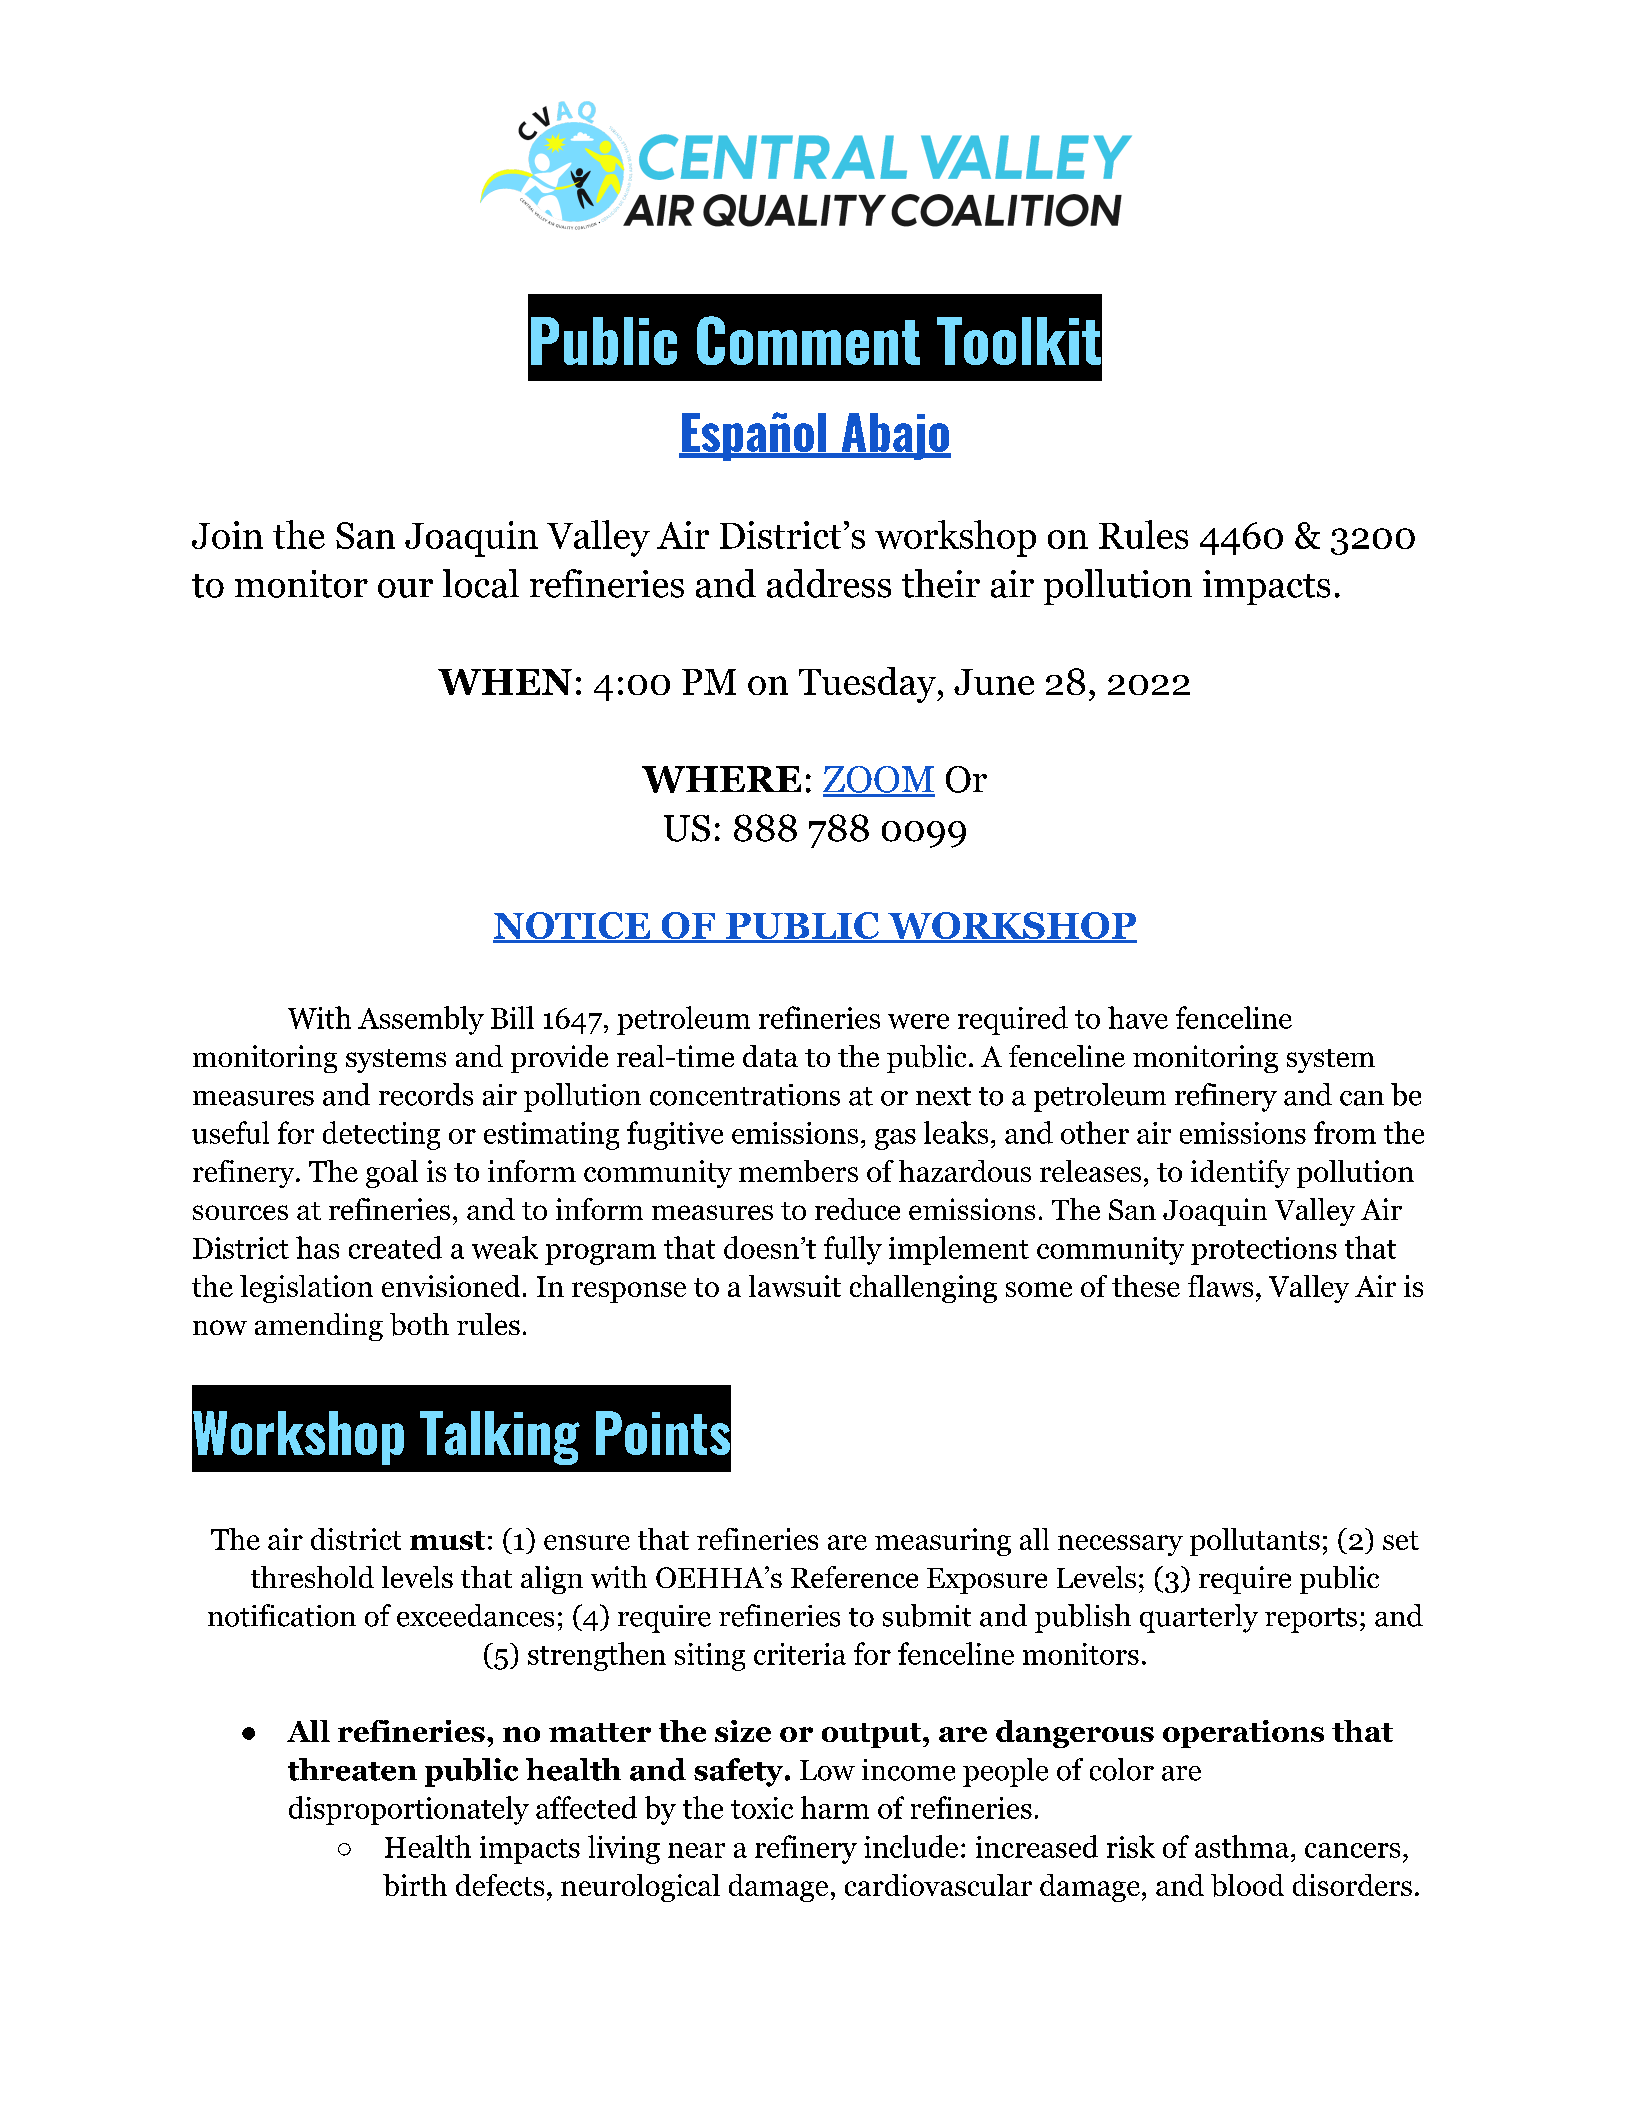  I want to click on Assembly, so click(421, 1020).
